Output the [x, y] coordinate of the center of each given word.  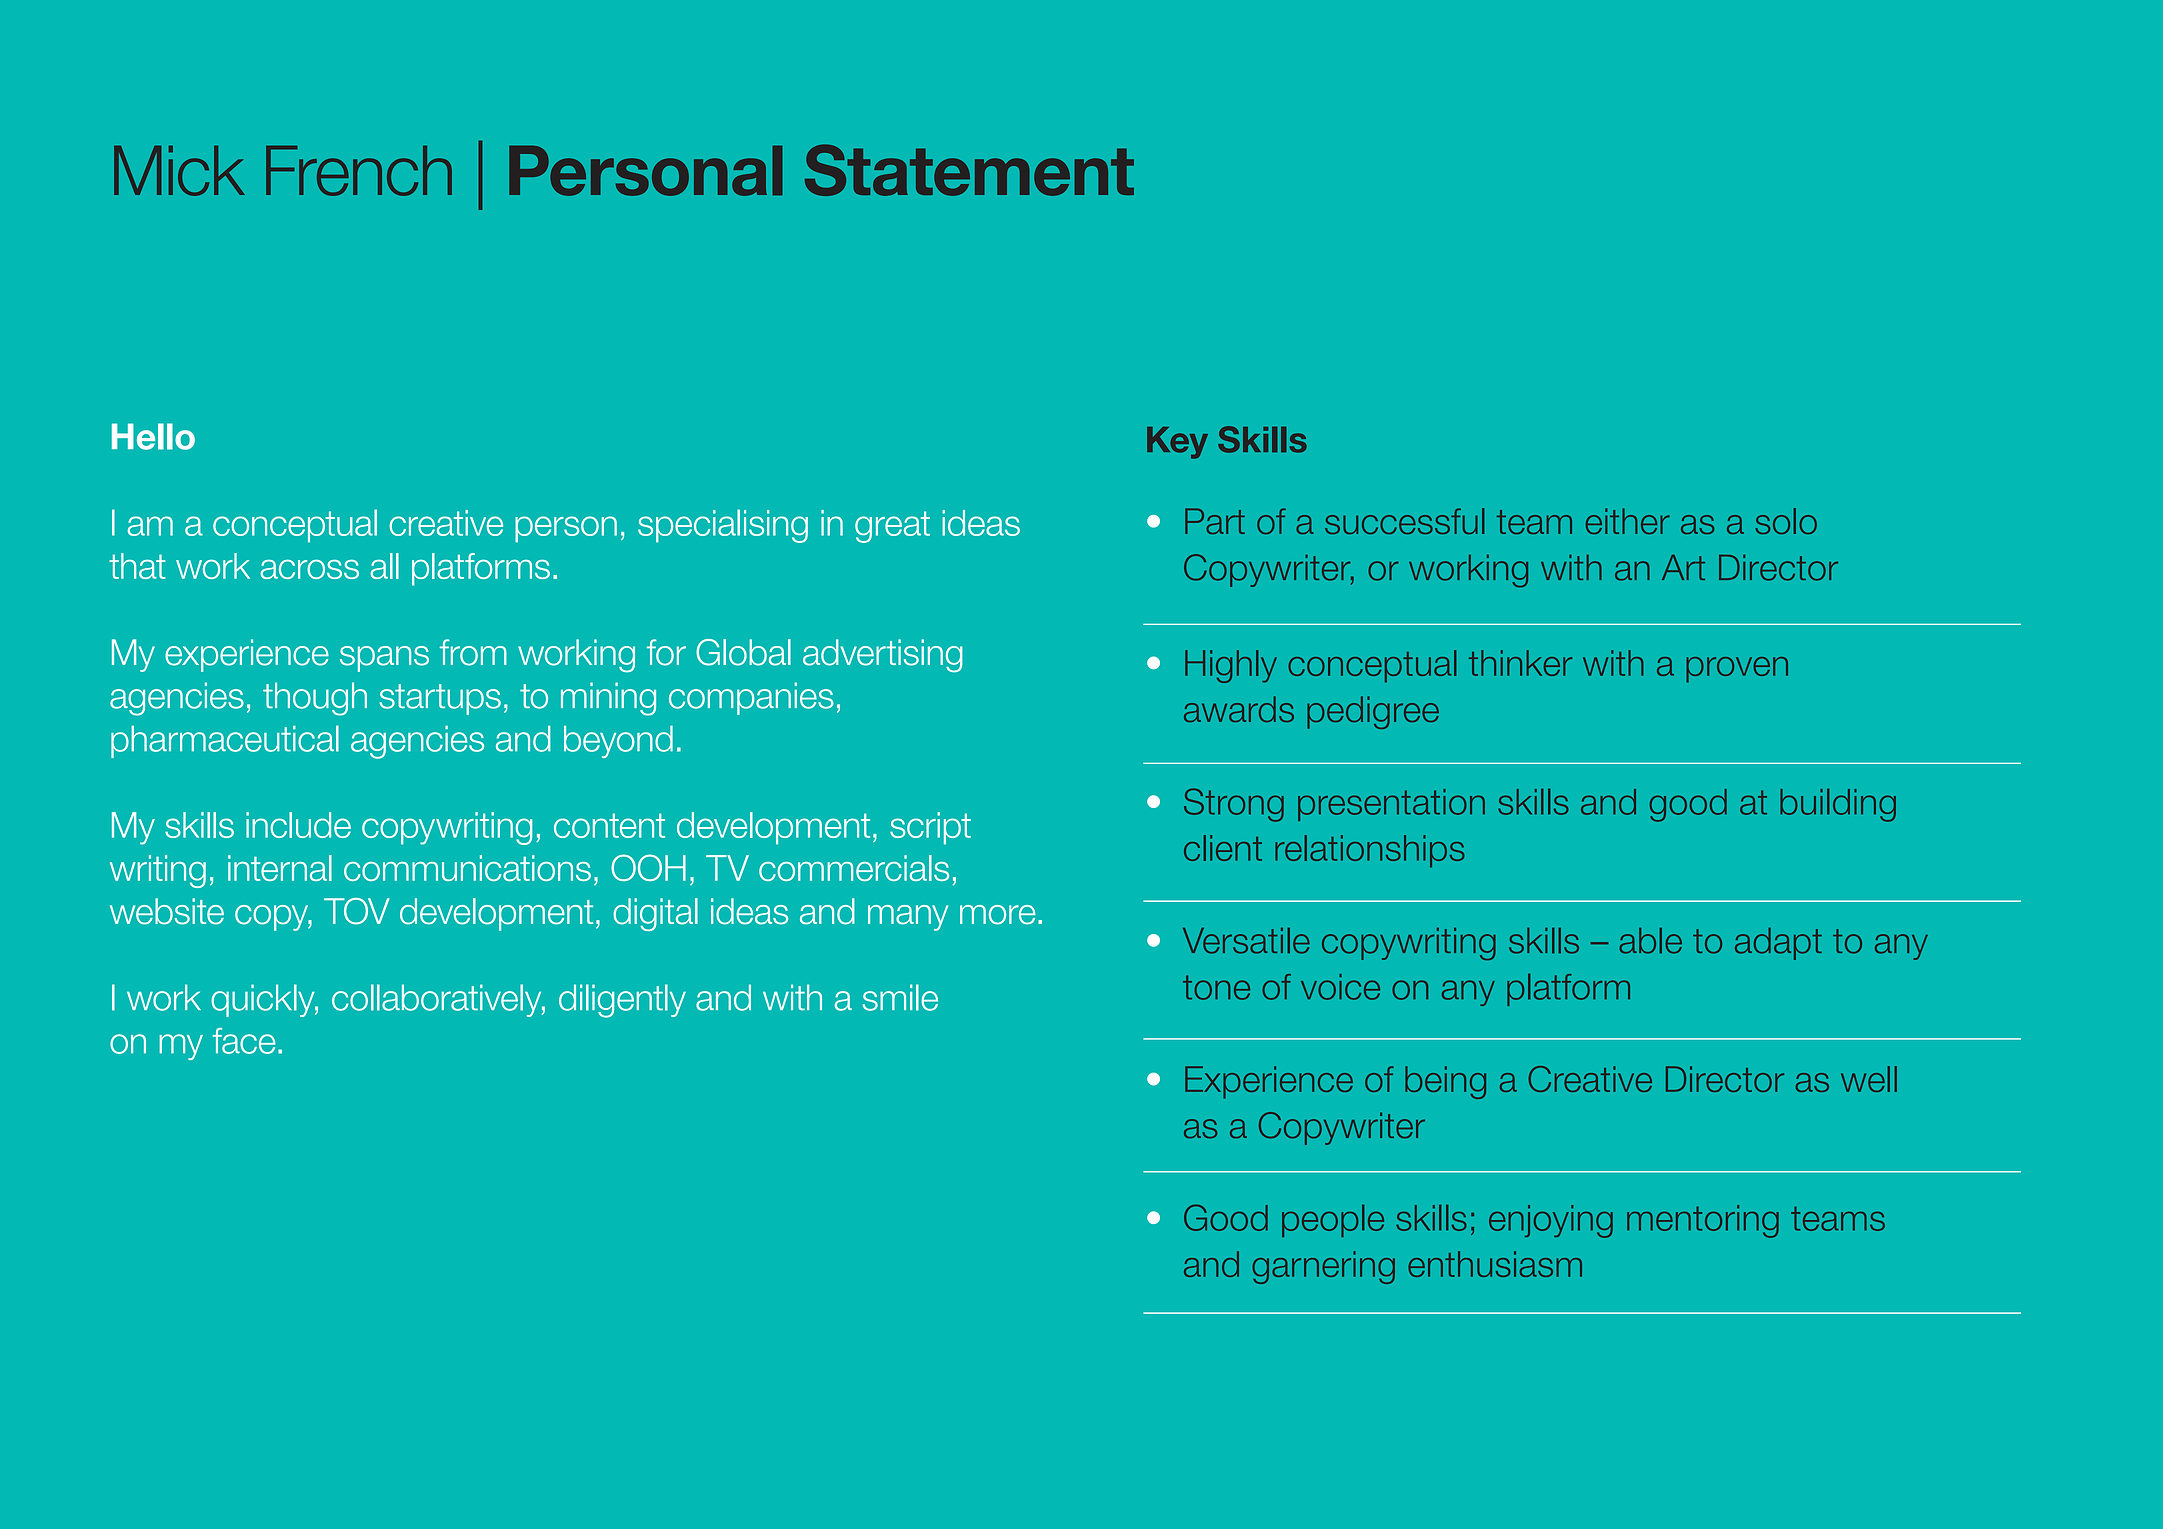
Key [1177, 443]
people [1333, 1220]
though [315, 699]
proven [1737, 670]
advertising [883, 656]
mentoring [1703, 1221]
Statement [969, 170]
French [359, 171]
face [244, 1041]
